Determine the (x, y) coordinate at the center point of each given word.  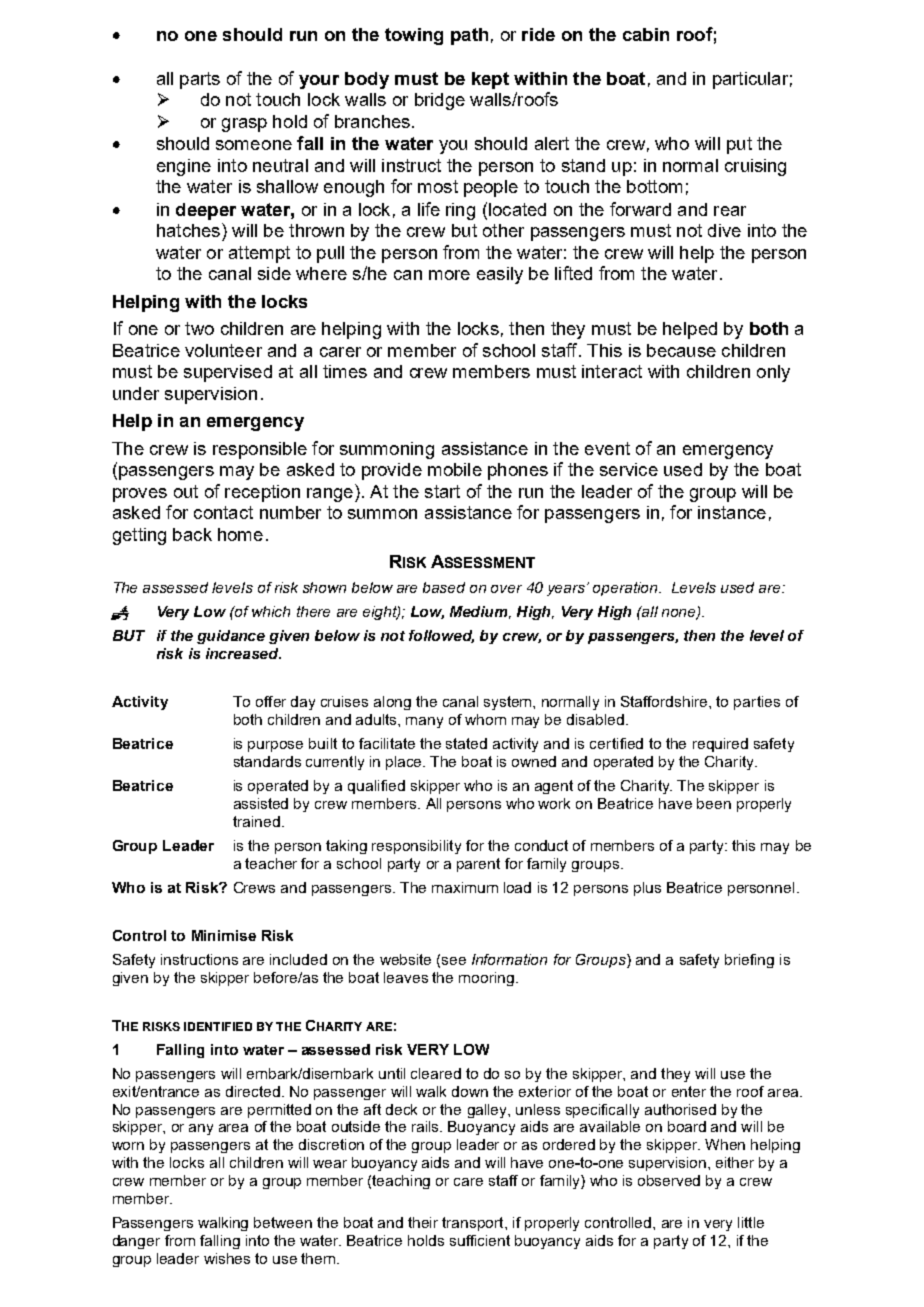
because (681, 350)
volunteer (223, 350)
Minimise (224, 935)
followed (441, 636)
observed (669, 1180)
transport (474, 1224)
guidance (231, 637)
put (739, 145)
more (449, 275)
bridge (440, 101)
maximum (465, 887)
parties (757, 703)
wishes (227, 1258)
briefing (749, 961)
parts (200, 80)
